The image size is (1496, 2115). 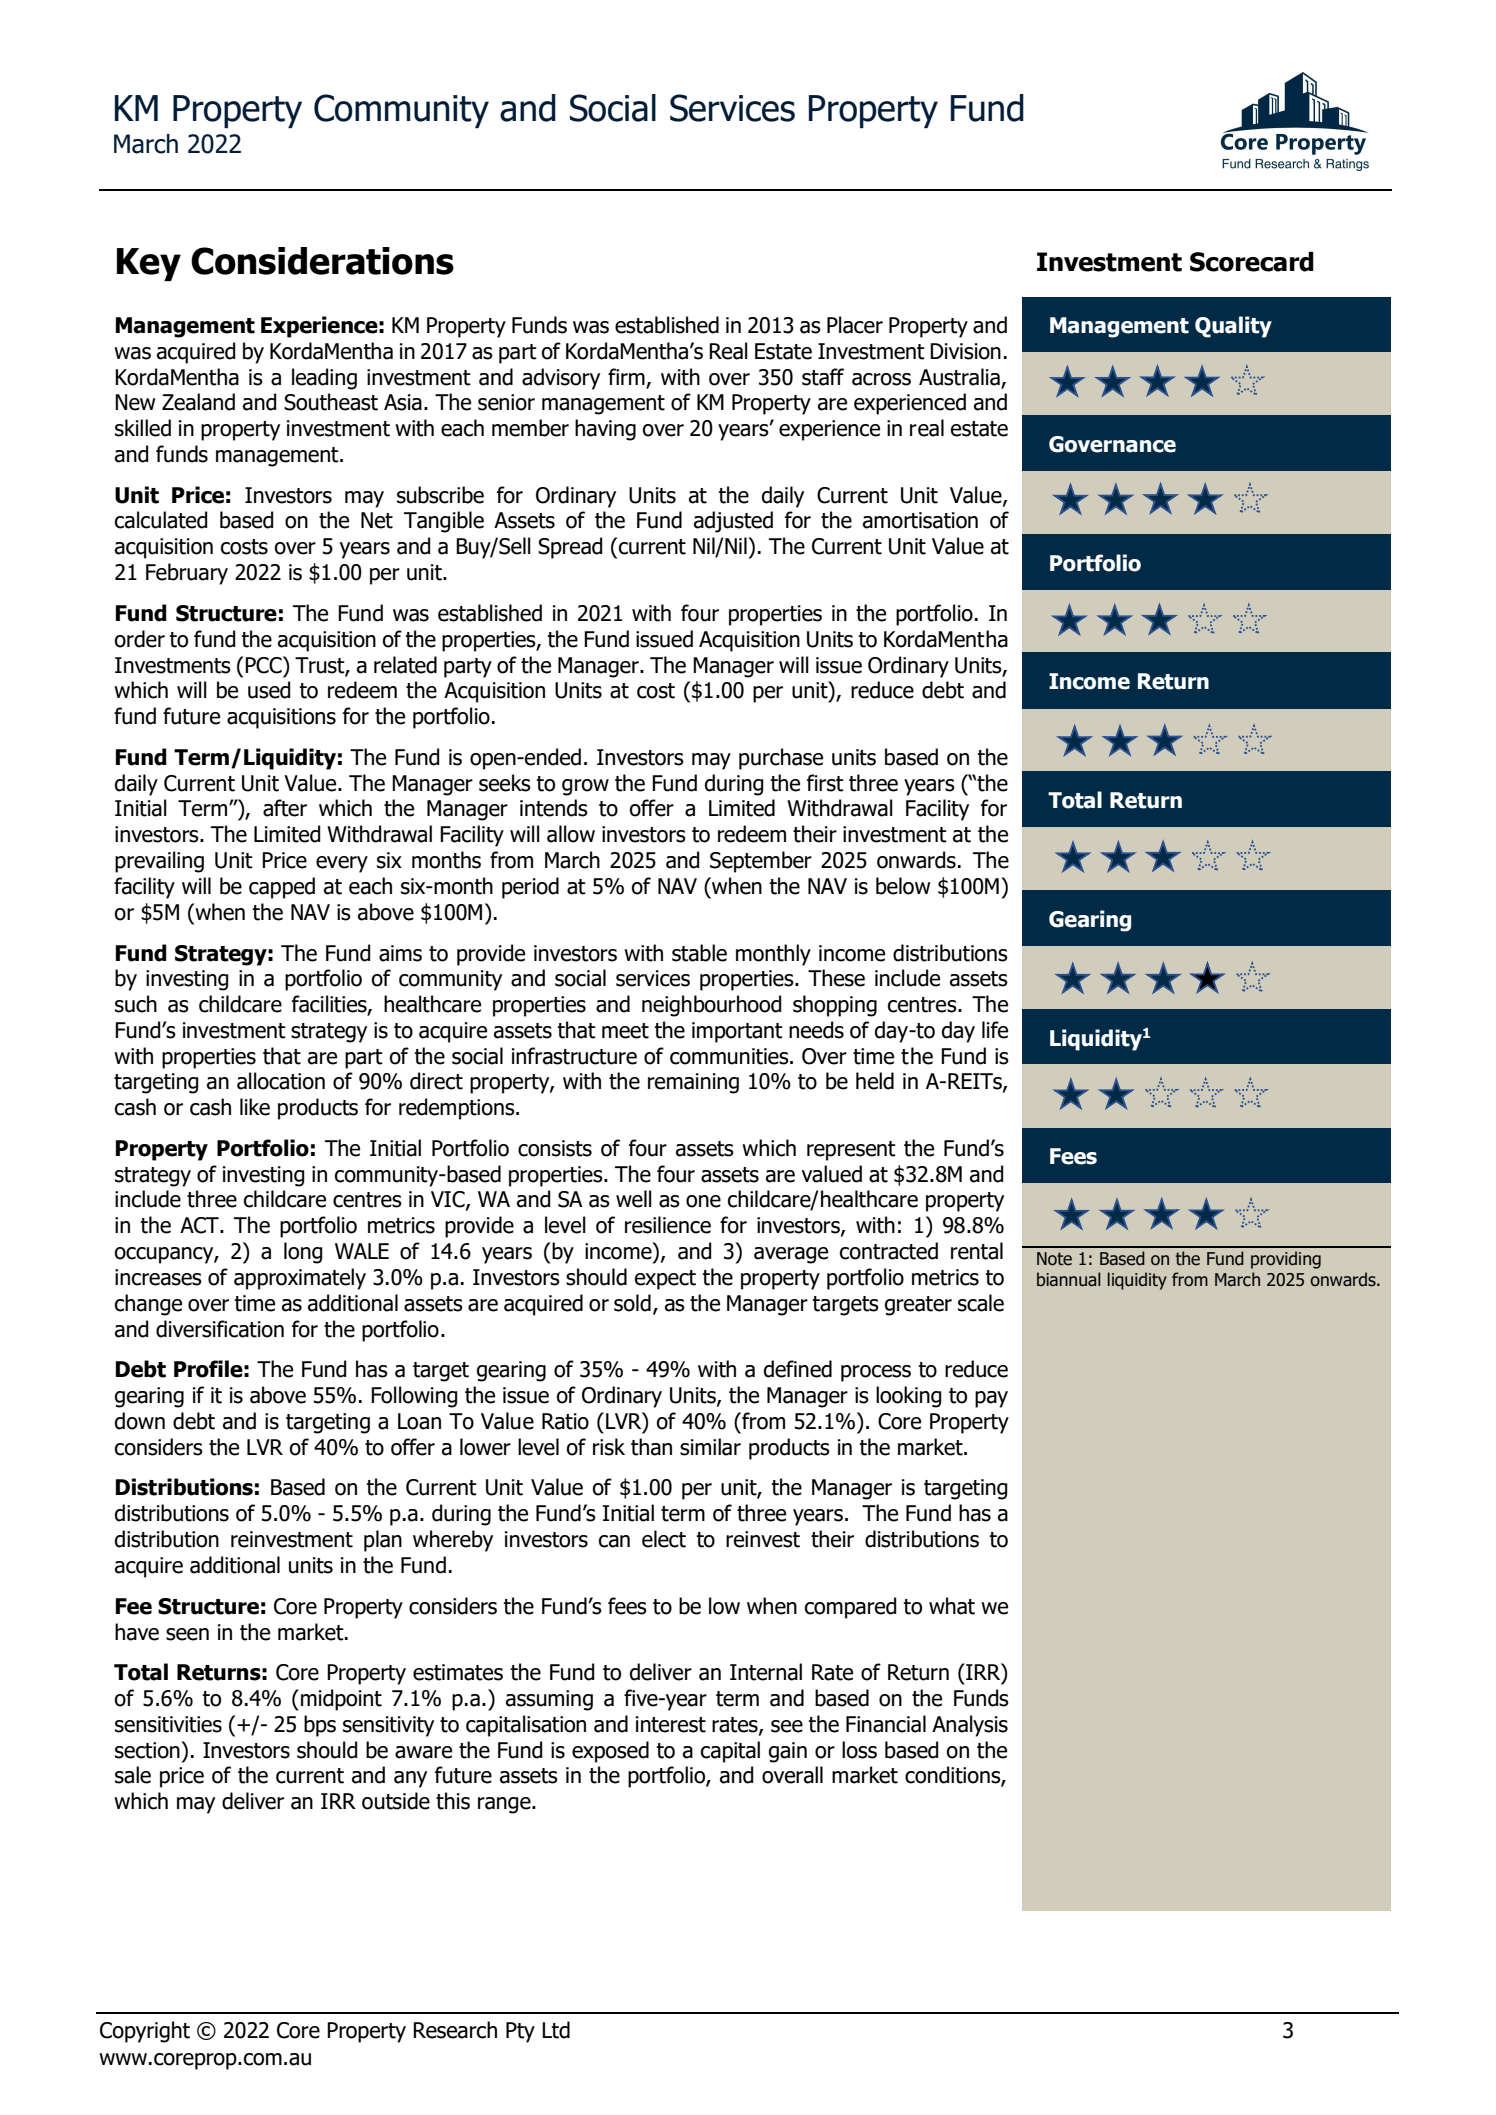 I want to click on capped, so click(x=282, y=888).
